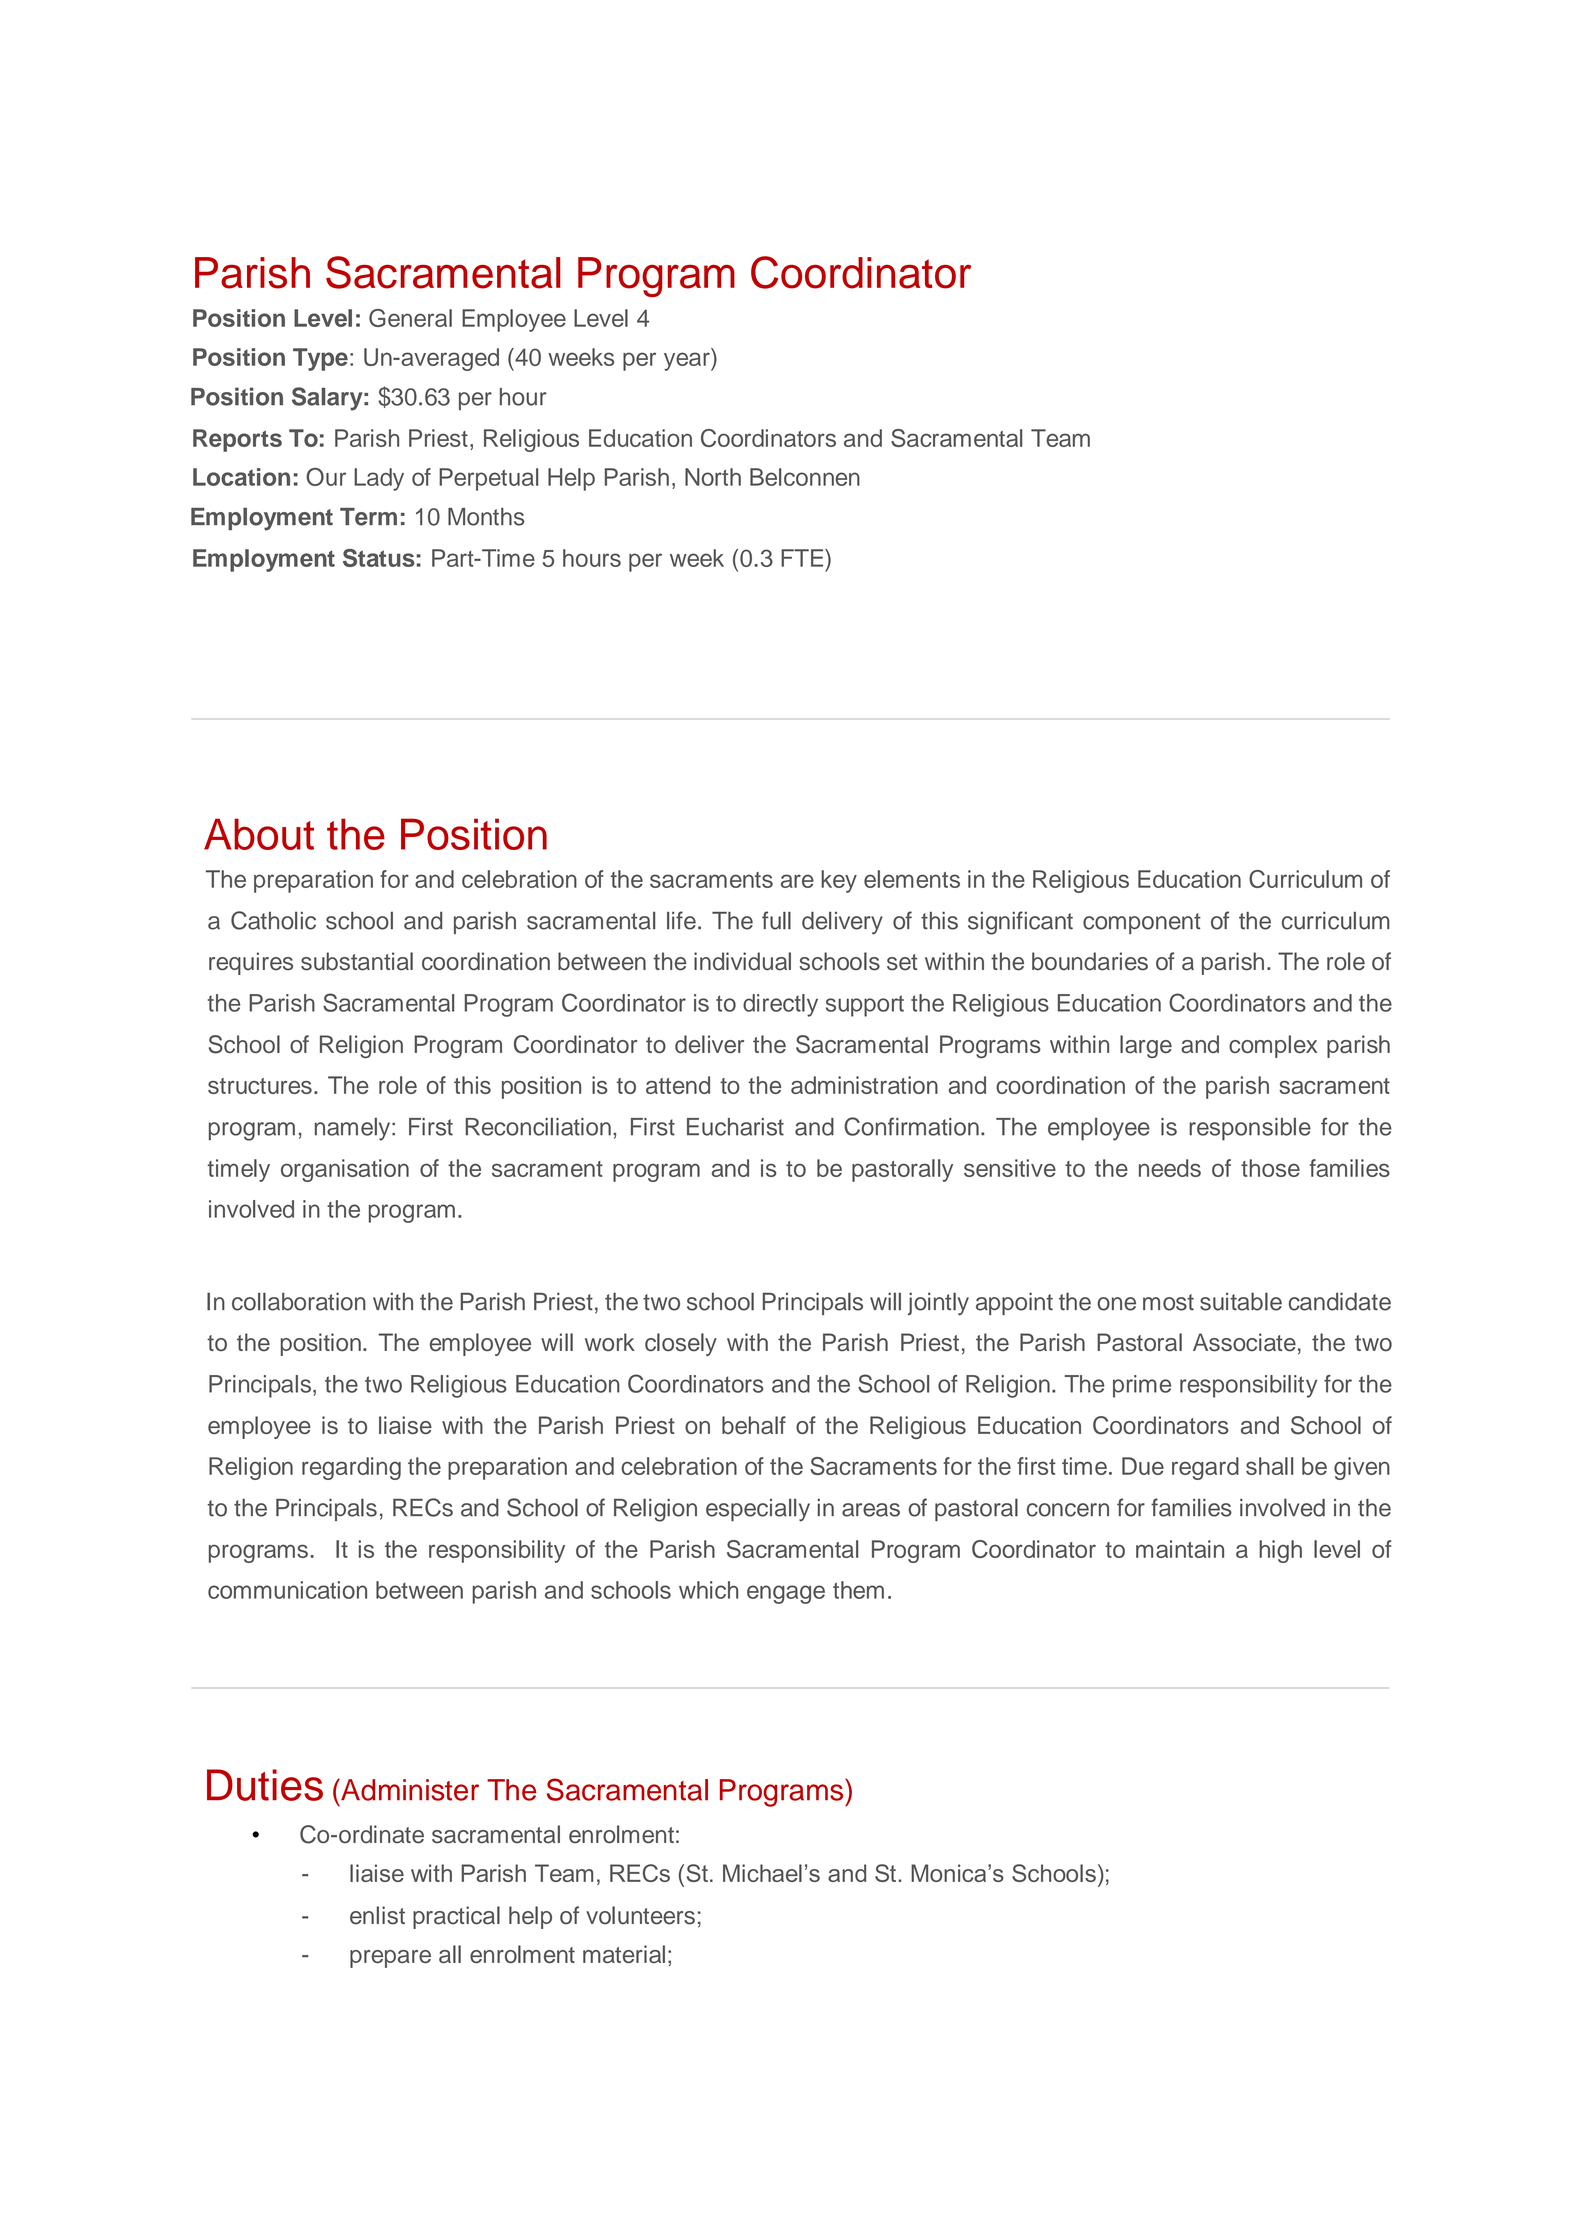  What do you see at coordinates (786, 1594) in the screenshot?
I see `engage` at bounding box center [786, 1594].
